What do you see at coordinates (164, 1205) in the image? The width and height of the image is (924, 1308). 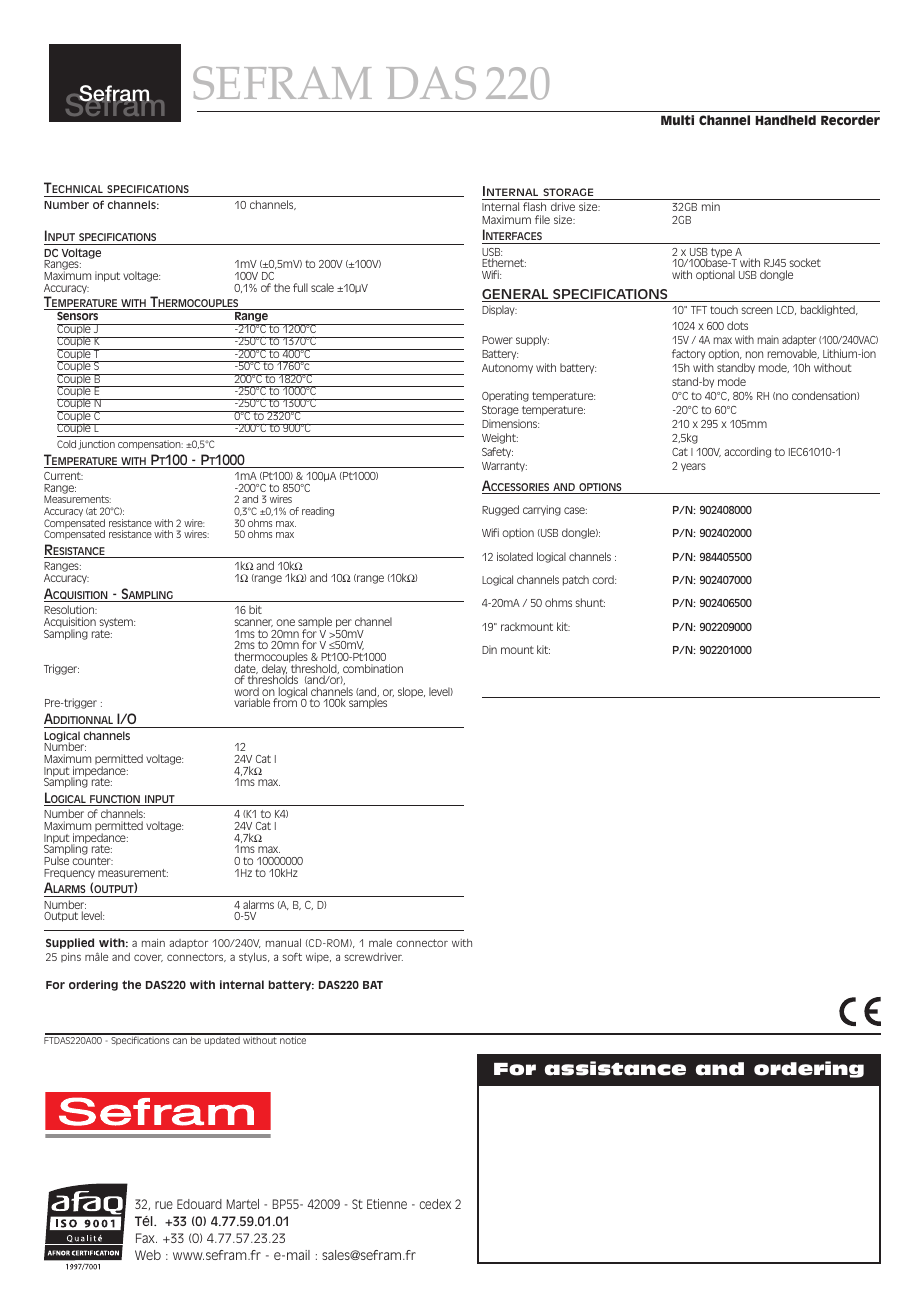 I see `rue` at bounding box center [164, 1205].
